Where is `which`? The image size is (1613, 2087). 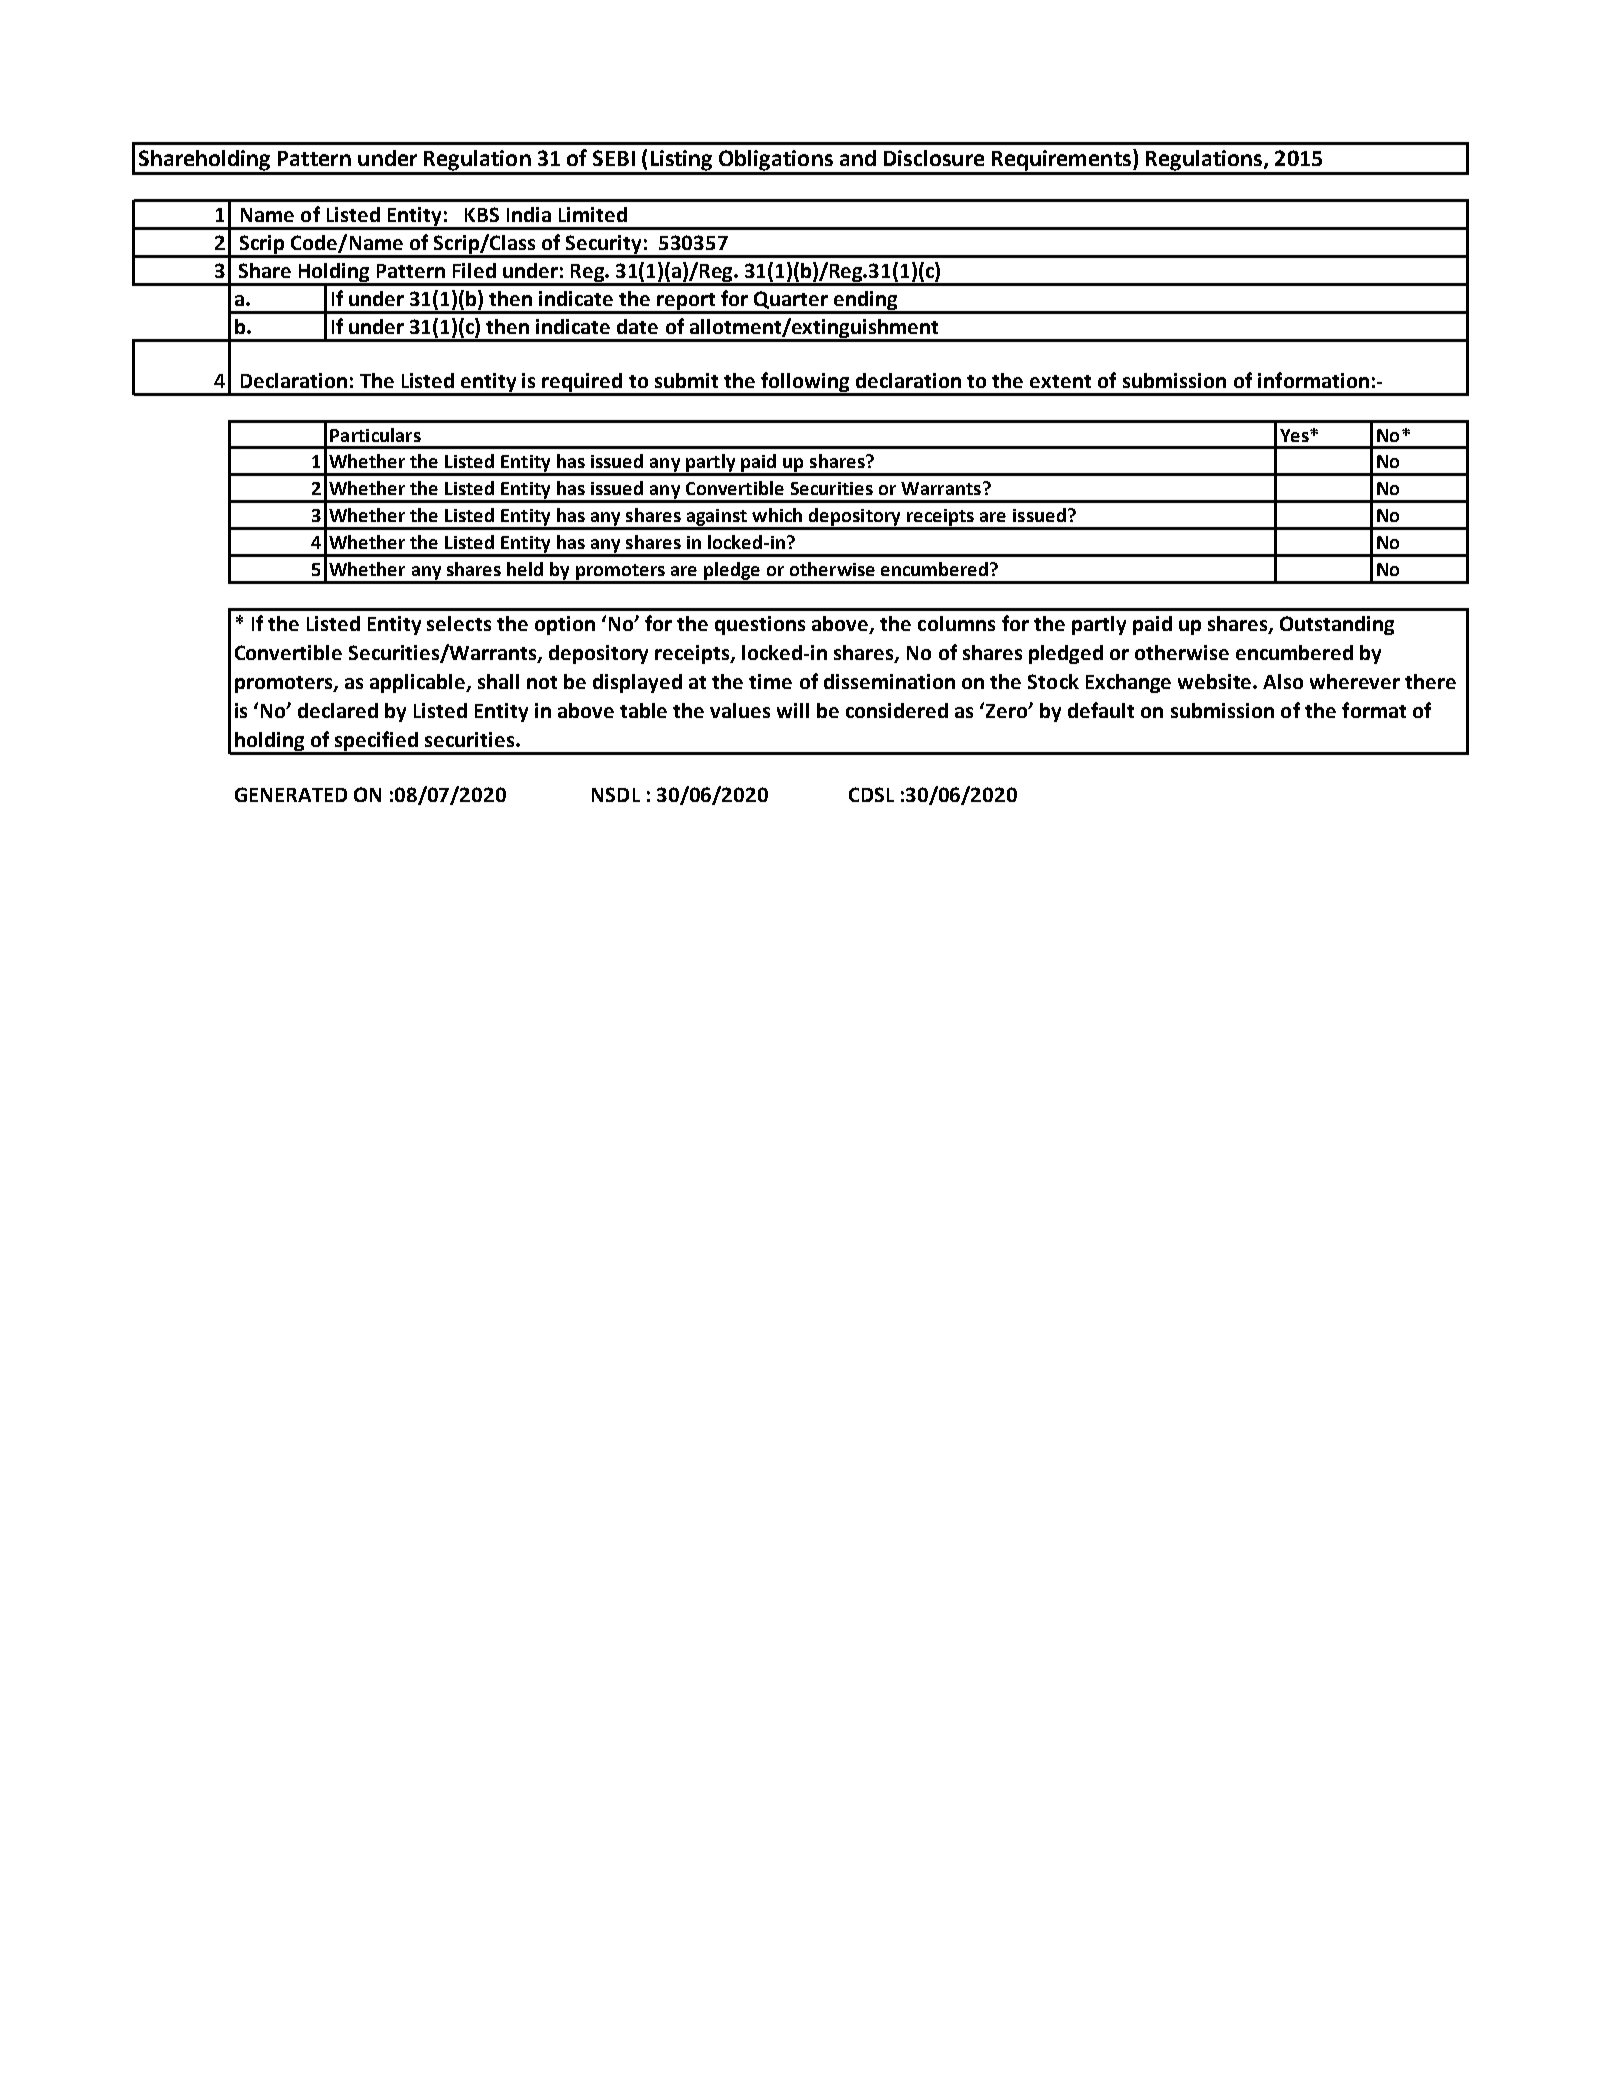 which is located at coordinates (777, 515).
